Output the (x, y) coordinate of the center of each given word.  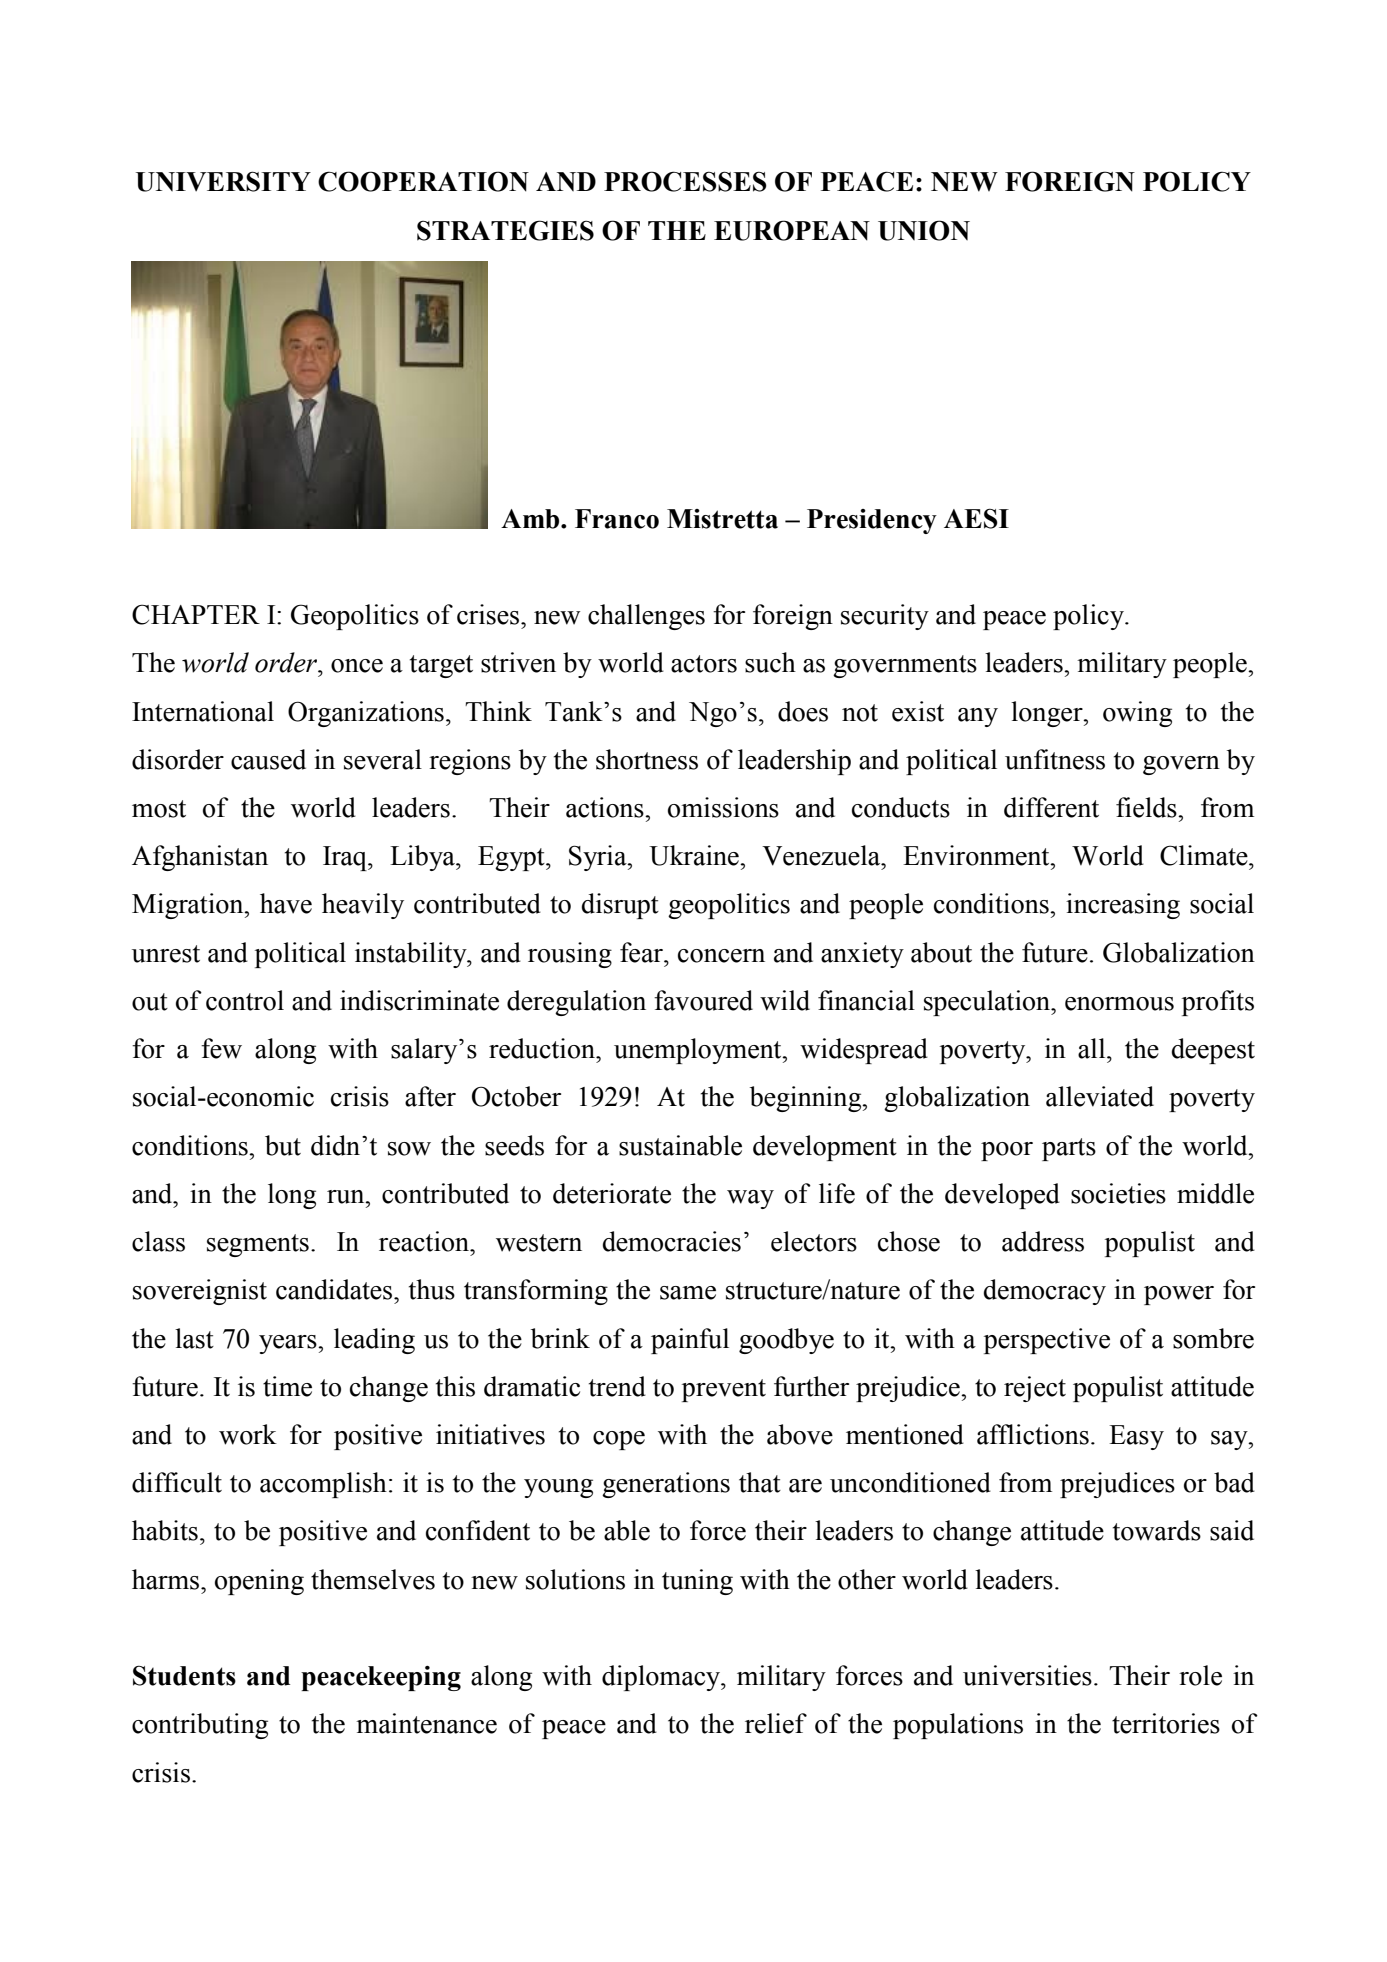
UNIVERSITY (223, 181)
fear (642, 952)
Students (184, 1675)
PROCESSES (685, 181)
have (286, 903)
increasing (1123, 906)
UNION (924, 230)
